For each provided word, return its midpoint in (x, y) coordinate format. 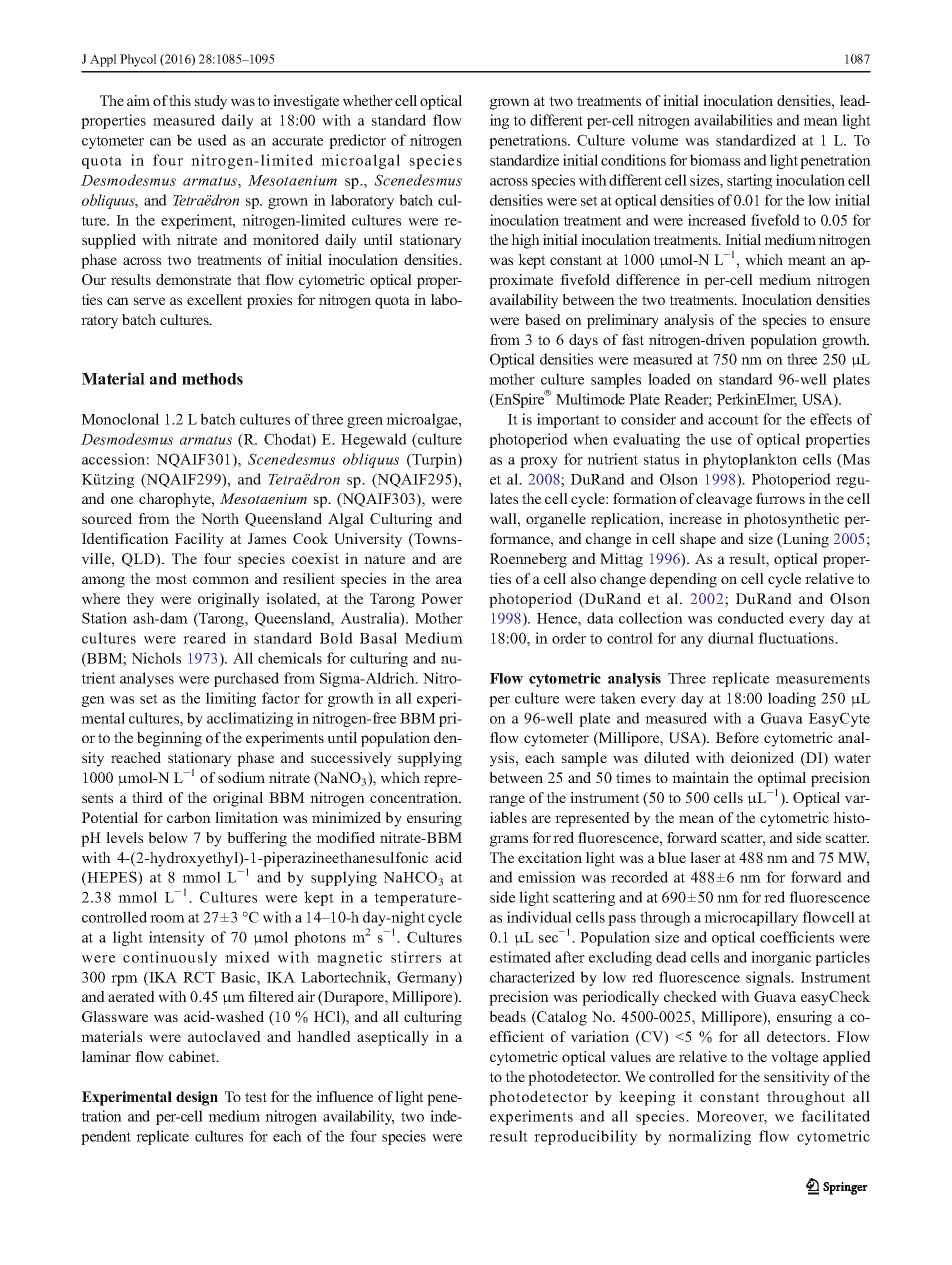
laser (705, 857)
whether (368, 100)
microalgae (423, 420)
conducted (751, 618)
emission (547, 877)
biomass (715, 160)
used (212, 140)
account (733, 420)
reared (204, 638)
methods (212, 379)
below (168, 837)
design (197, 1098)
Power (442, 598)
